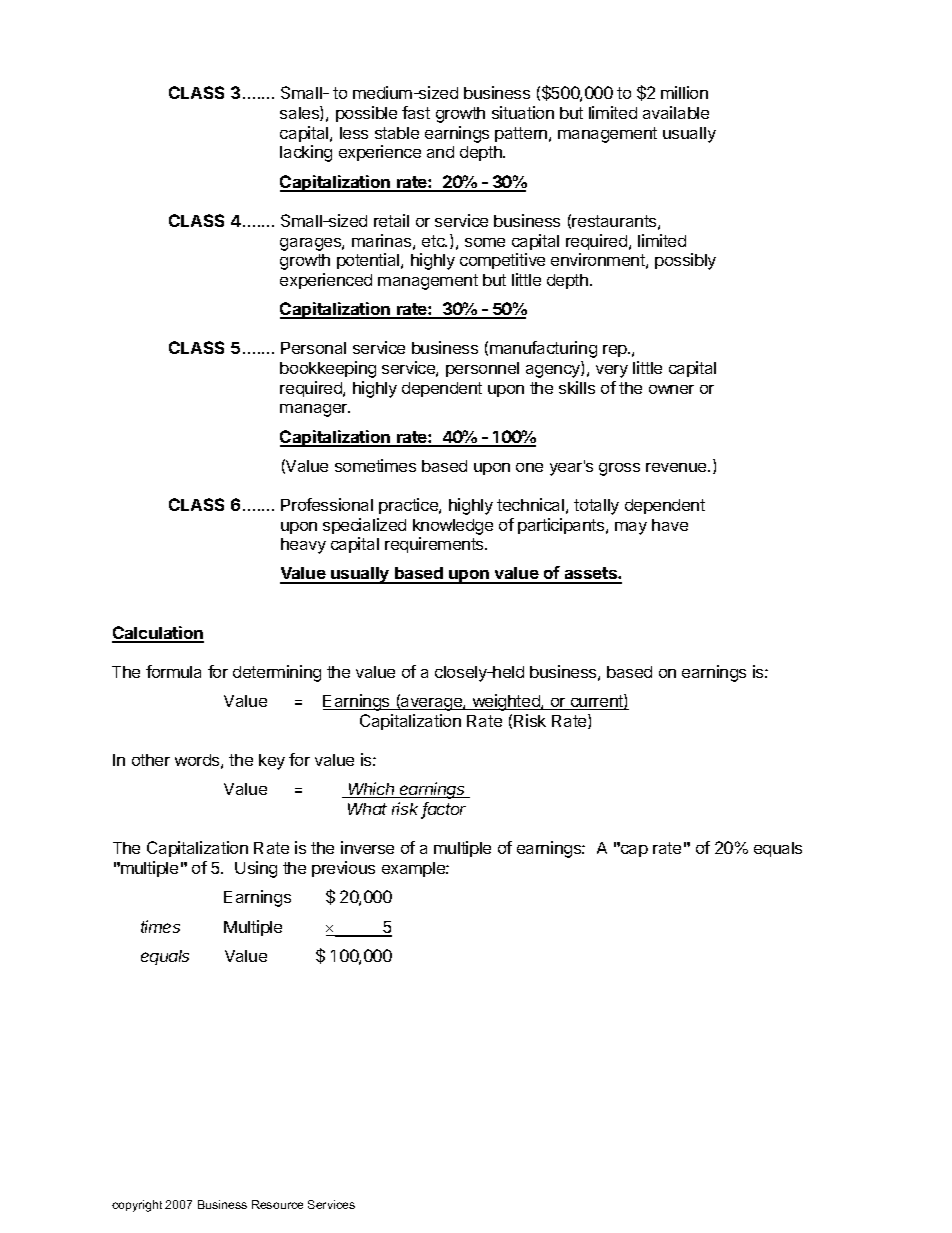  Describe the element at coordinates (303, 546) in the screenshot. I see `heavy` at that location.
